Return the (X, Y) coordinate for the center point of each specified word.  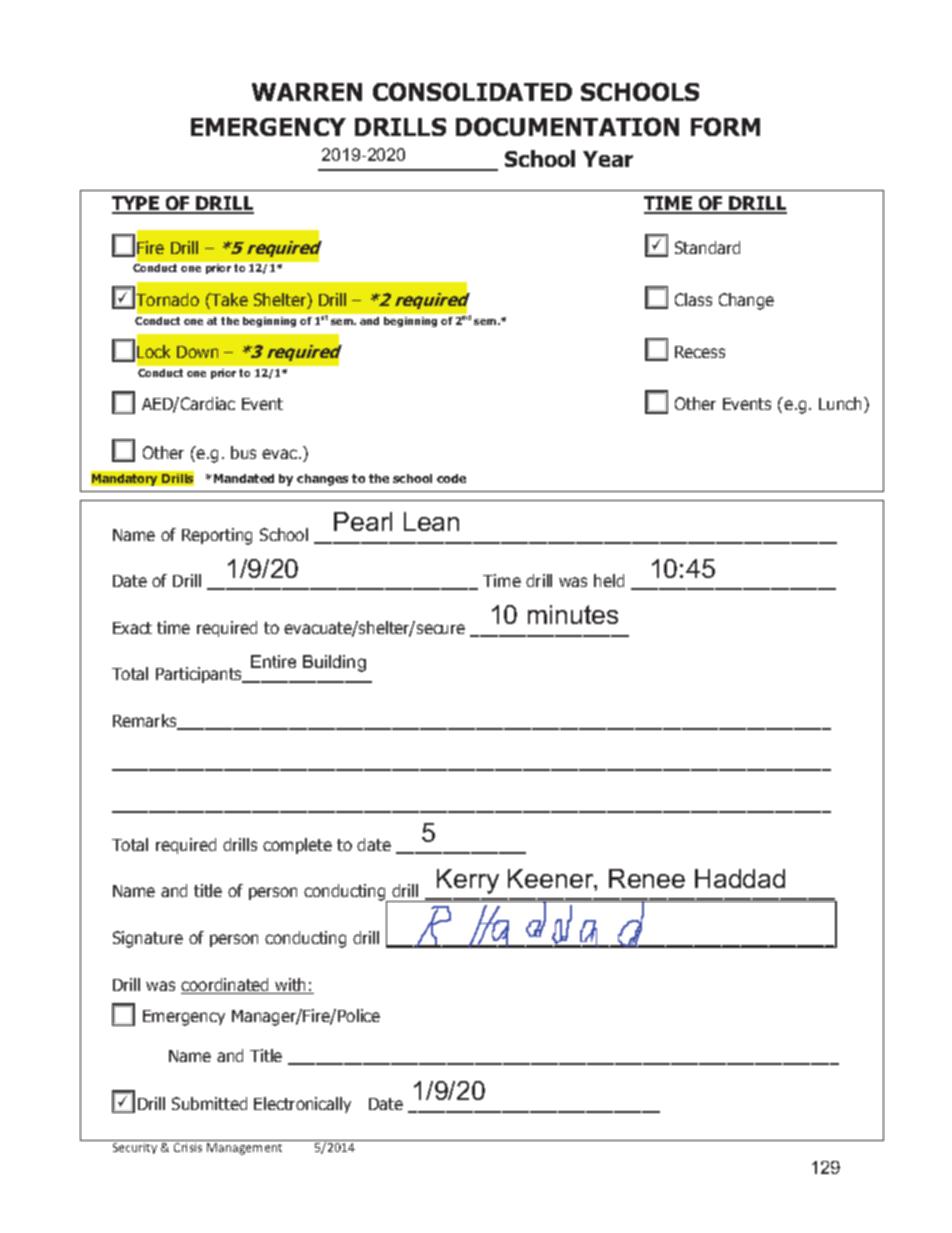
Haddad (740, 878)
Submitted (209, 1103)
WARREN (307, 92)
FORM (725, 126)
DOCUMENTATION (567, 126)
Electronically (302, 1105)
